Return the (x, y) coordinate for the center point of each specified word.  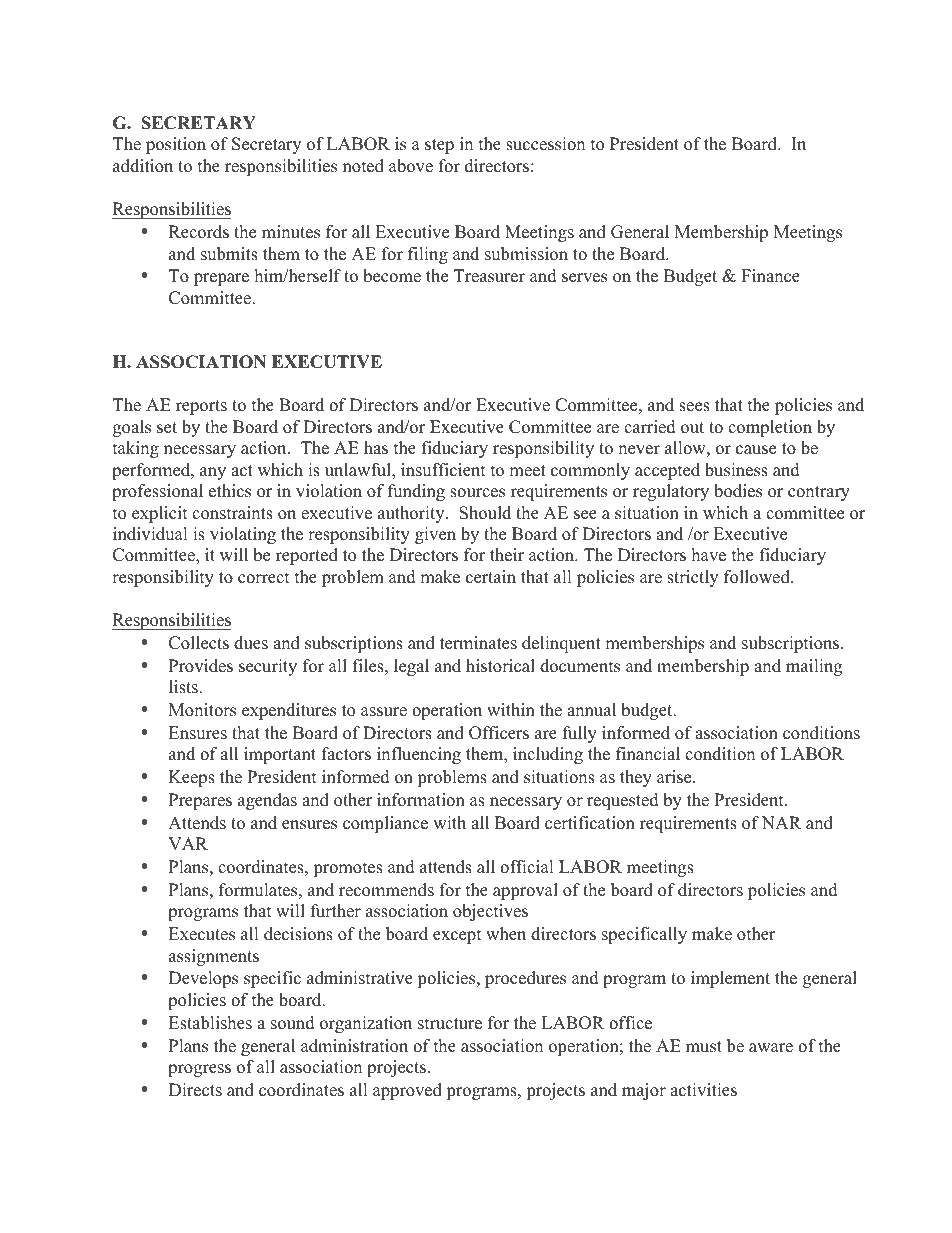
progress (199, 1070)
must (704, 1047)
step (439, 146)
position (176, 145)
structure (450, 1024)
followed (758, 577)
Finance (770, 276)
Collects (199, 643)
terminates (478, 643)
